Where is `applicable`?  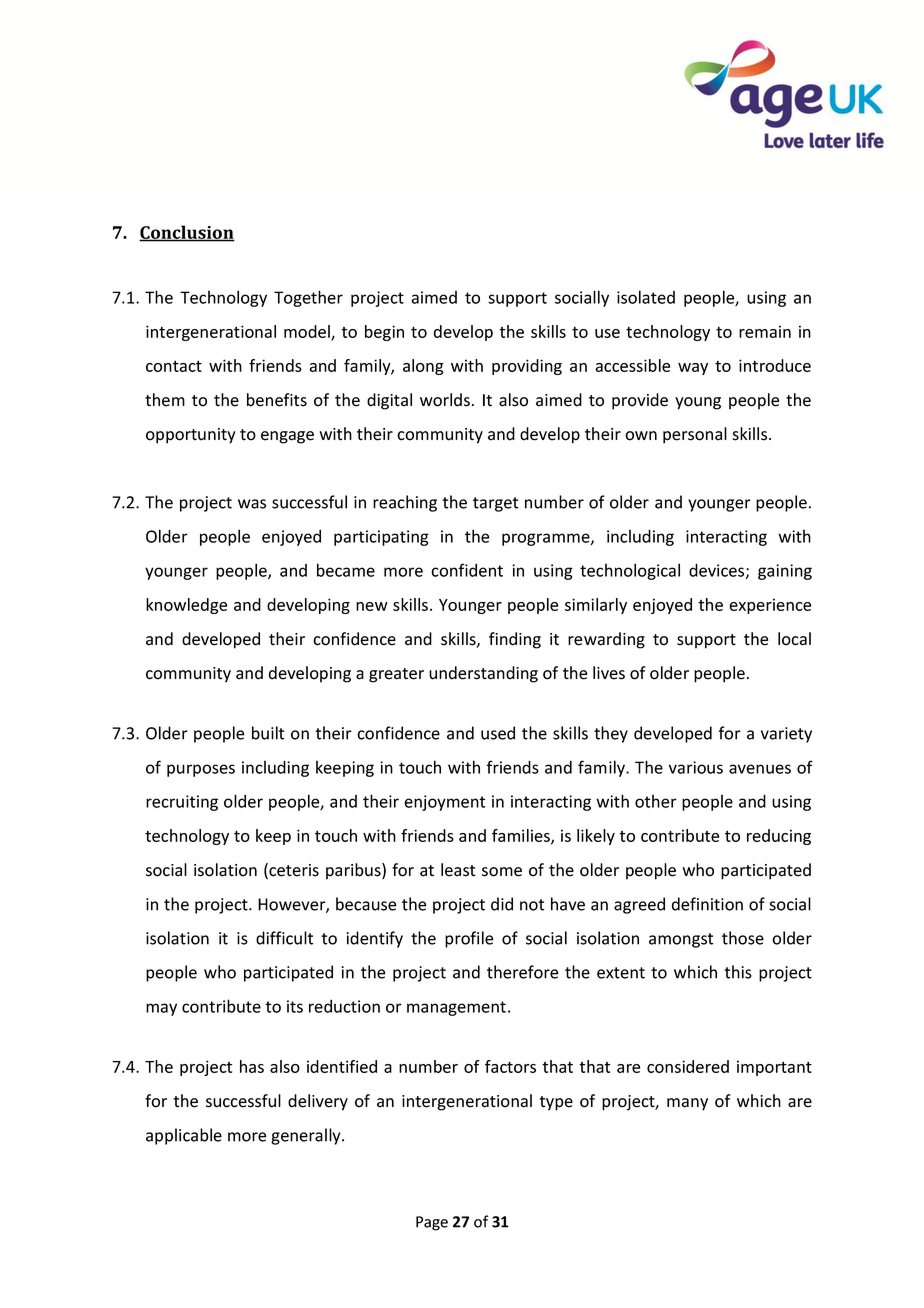 applicable is located at coordinates (184, 1136).
